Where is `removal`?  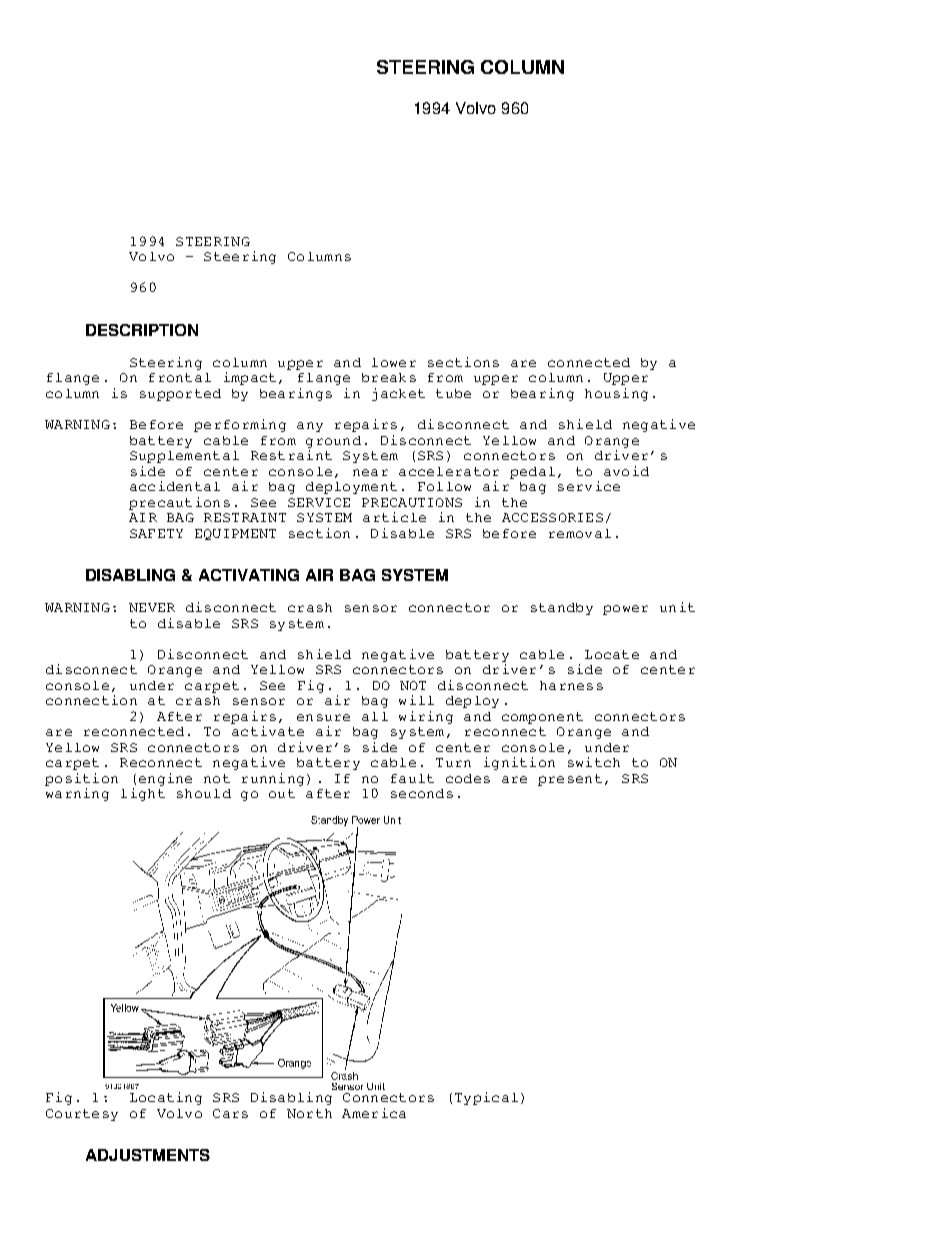
removal is located at coordinates (580, 533).
